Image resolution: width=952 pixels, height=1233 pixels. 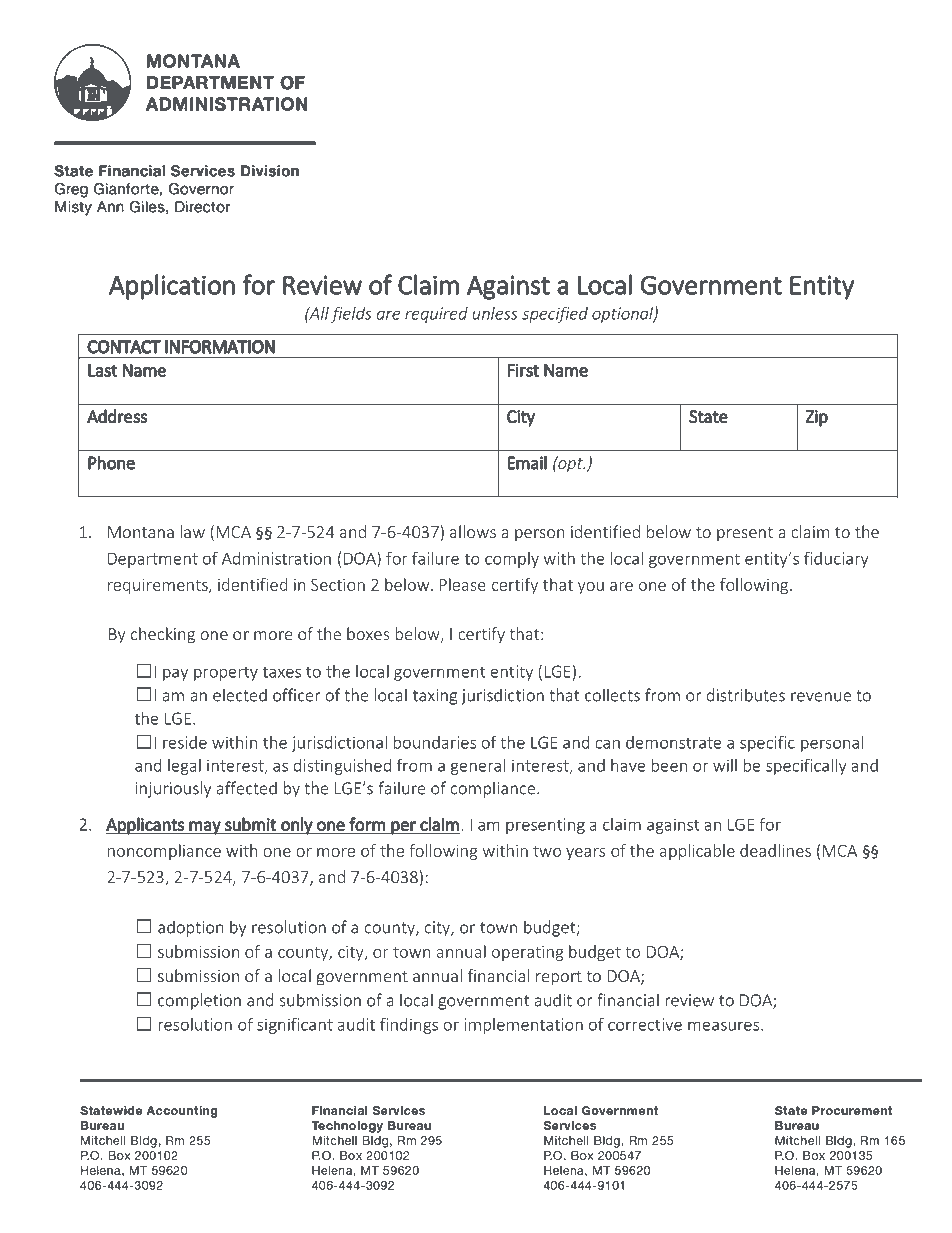 What do you see at coordinates (746, 695) in the screenshot?
I see `distributes` at bounding box center [746, 695].
